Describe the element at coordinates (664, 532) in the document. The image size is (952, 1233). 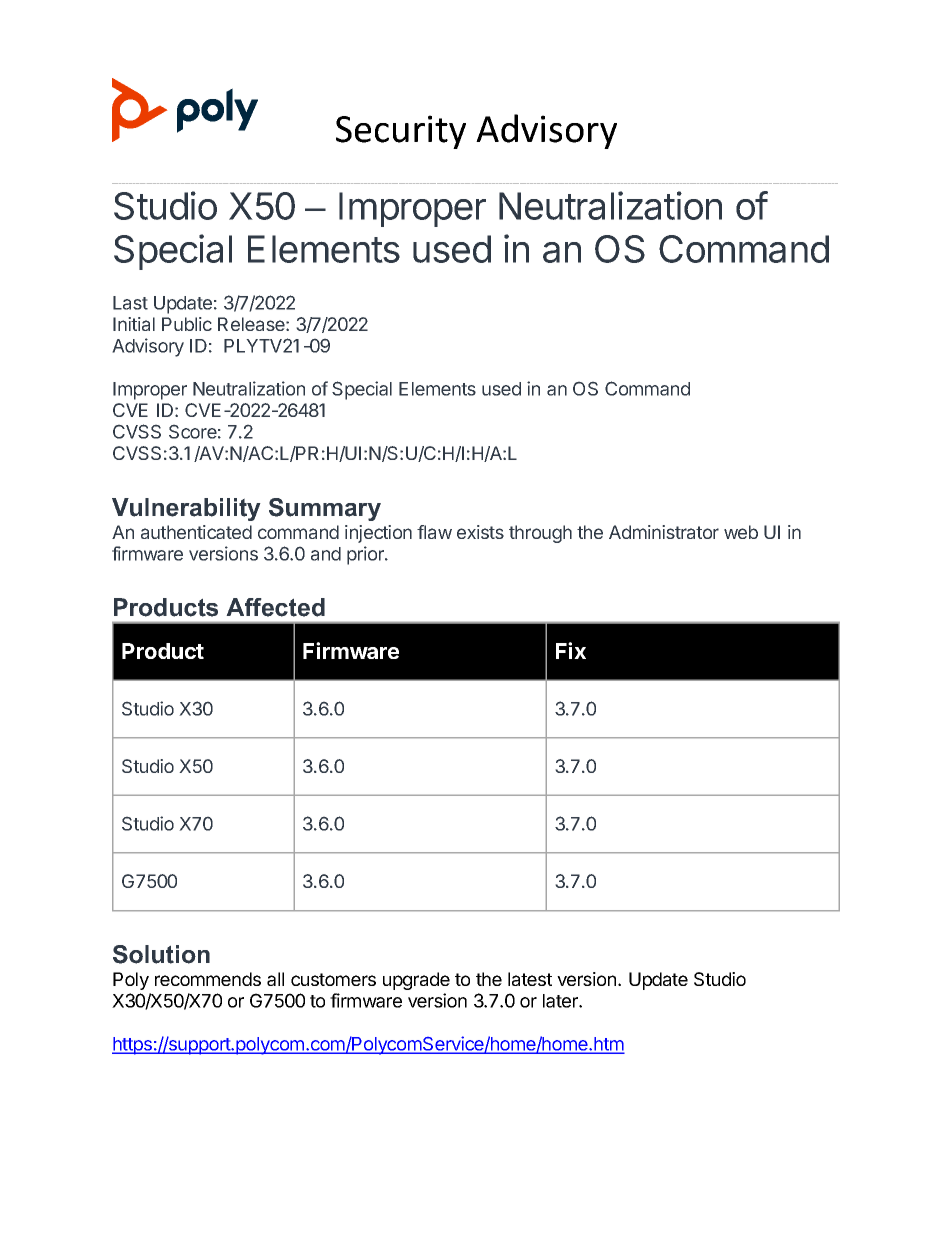
I see `Administrator` at that location.
